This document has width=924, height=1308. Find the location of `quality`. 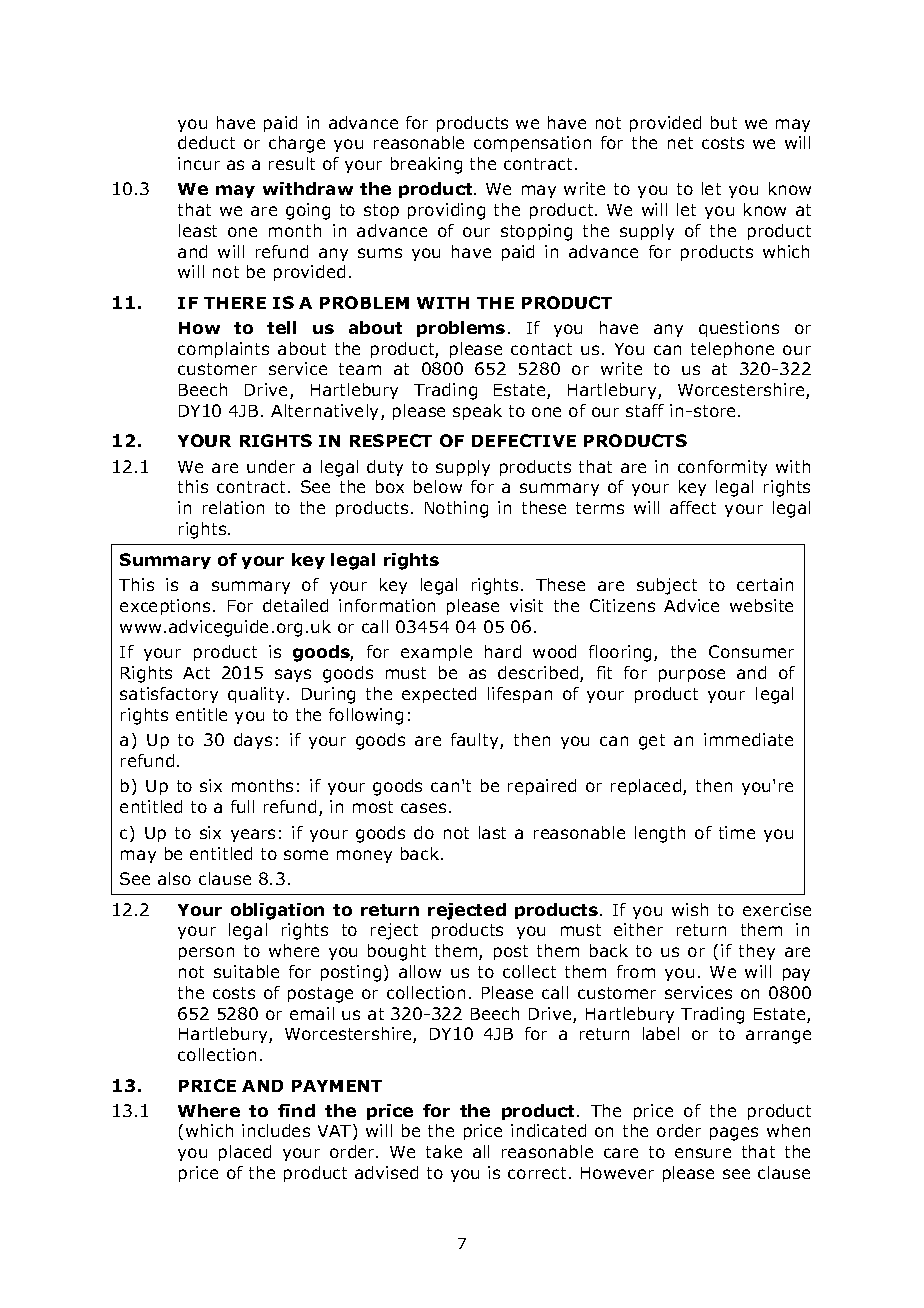

quality is located at coordinates (258, 695).
